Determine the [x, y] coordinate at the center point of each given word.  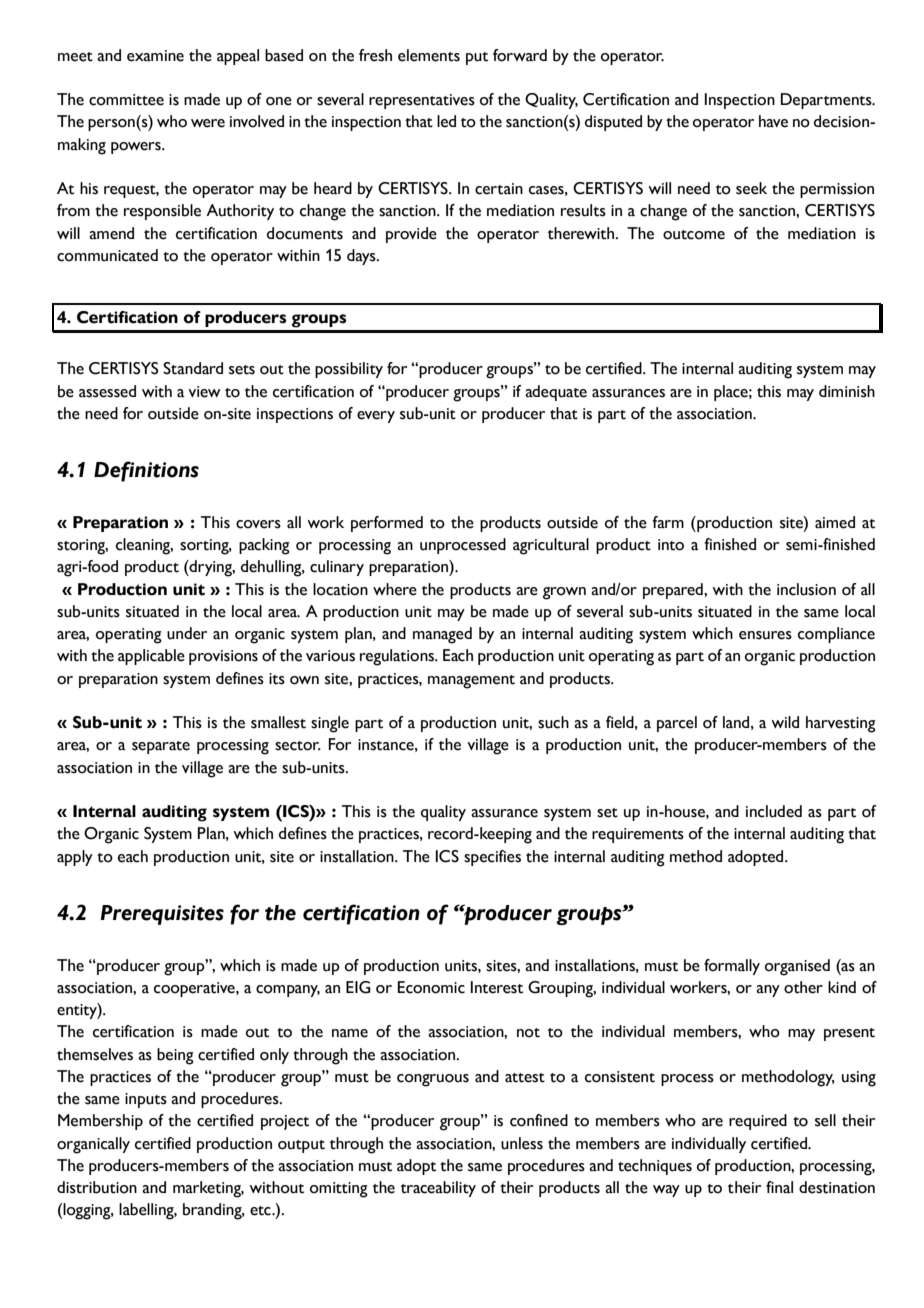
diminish [847, 391]
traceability [438, 1189]
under [187, 633]
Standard [193, 368]
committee [126, 100]
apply [75, 858]
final [779, 1187]
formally [732, 967]
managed [442, 635]
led [446, 121]
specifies [492, 858]
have [773, 121]
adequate [556, 393]
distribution [97, 1187]
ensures [765, 635]
